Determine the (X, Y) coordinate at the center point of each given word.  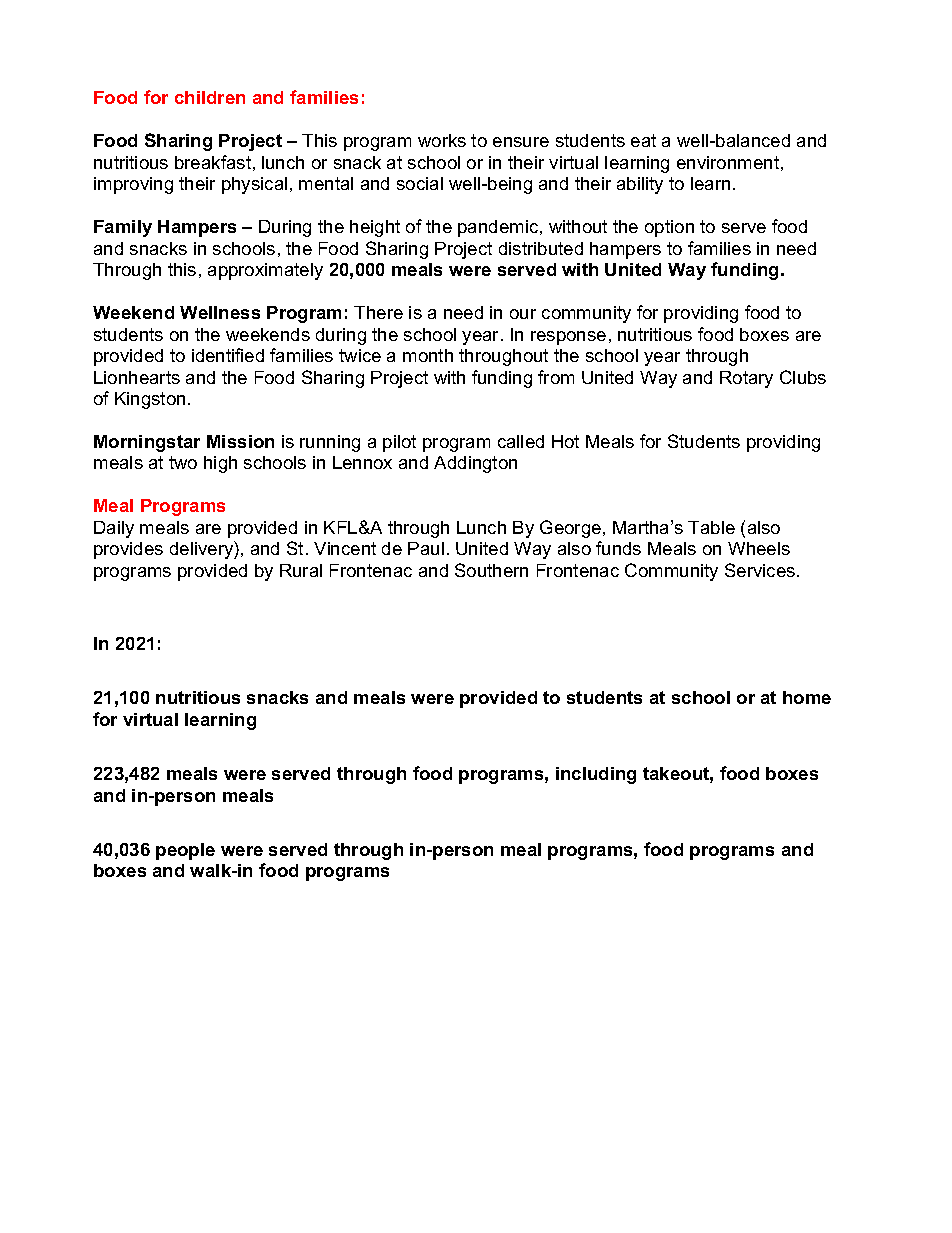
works (442, 140)
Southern (491, 570)
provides (128, 550)
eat (643, 140)
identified (228, 355)
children (210, 97)
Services (761, 570)
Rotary (746, 379)
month (428, 355)
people (185, 851)
